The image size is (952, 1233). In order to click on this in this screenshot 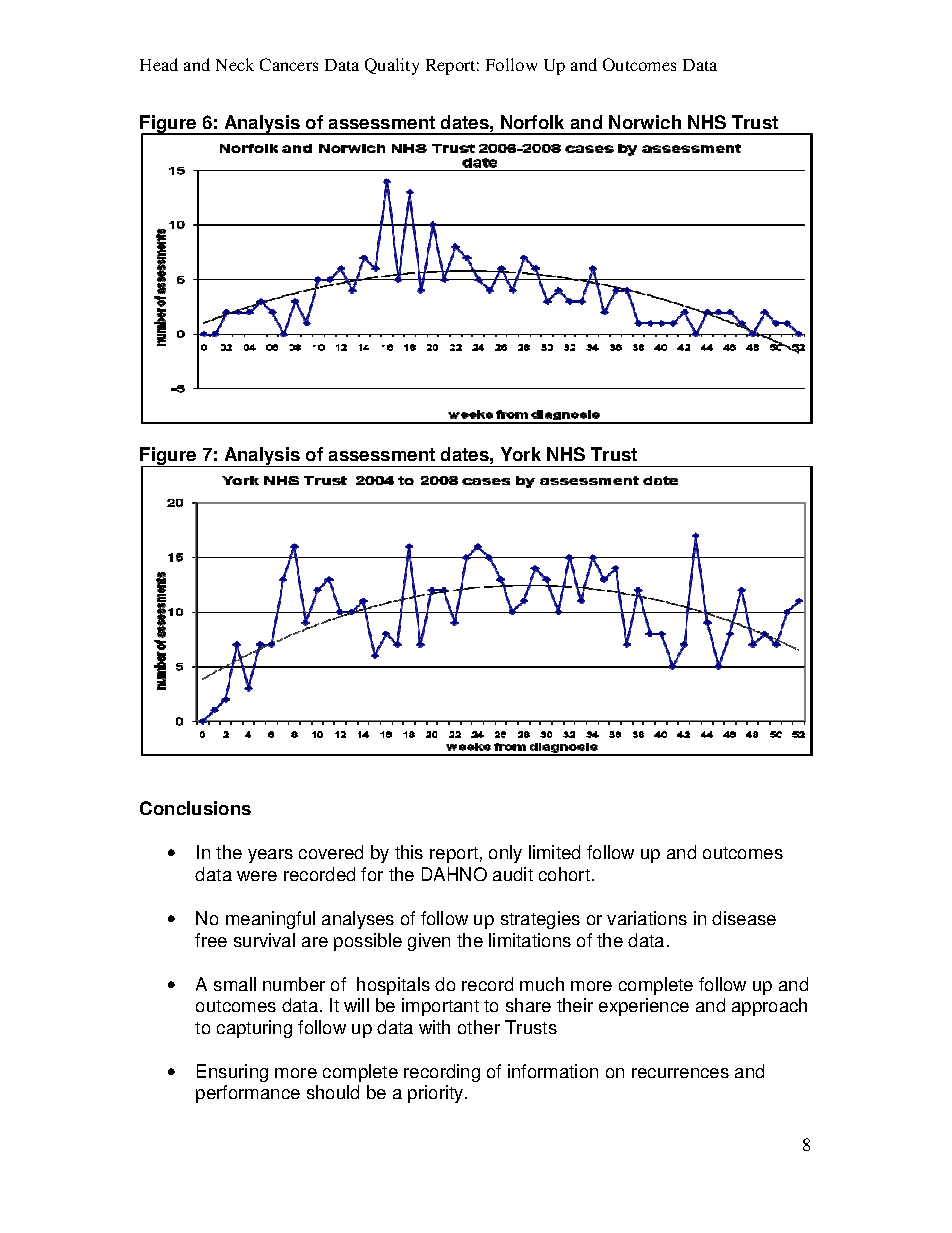, I will do `click(409, 852)`.
